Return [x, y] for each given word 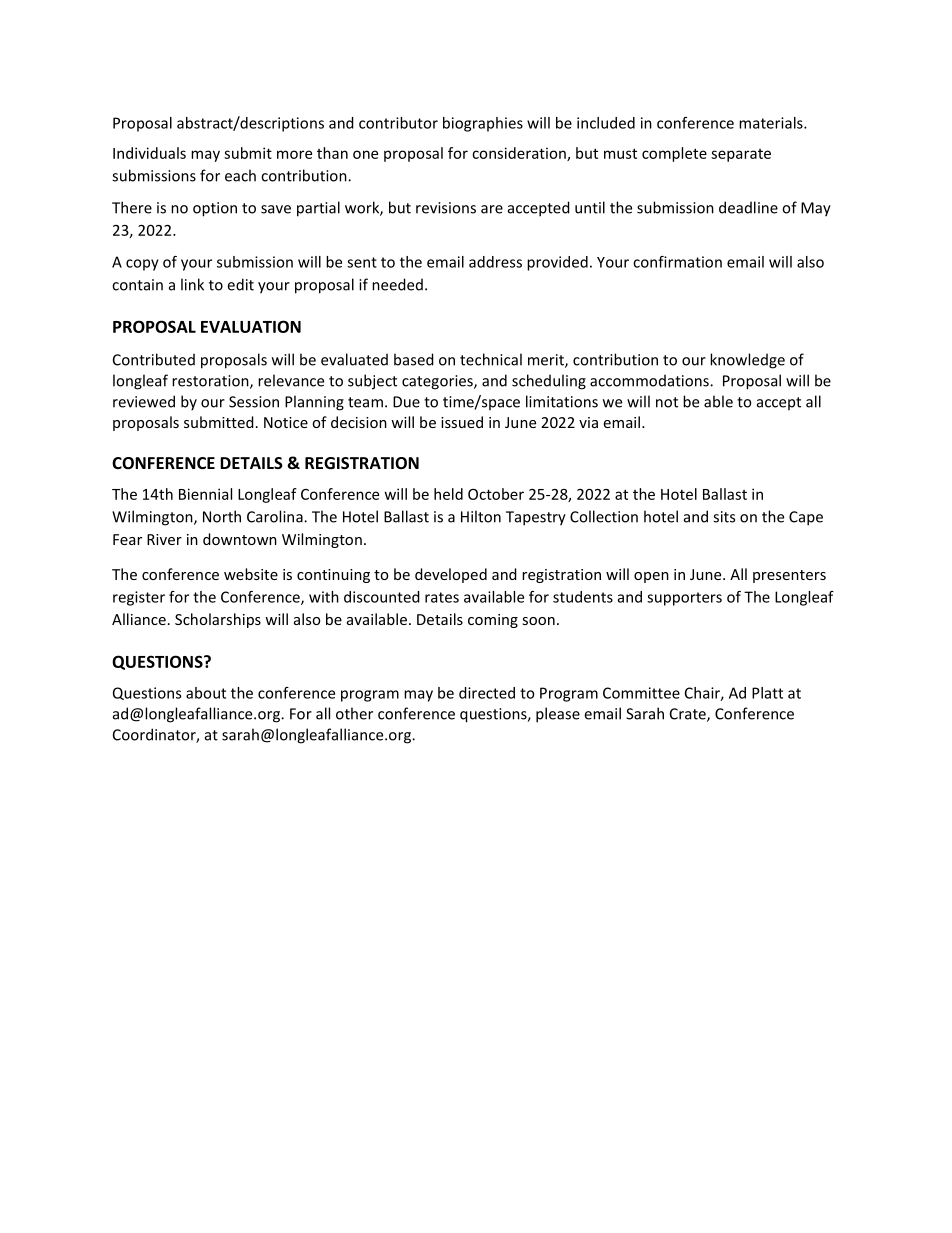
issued [462, 422]
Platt [767, 693]
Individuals [149, 153]
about [206, 693]
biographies [483, 124]
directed [487, 693]
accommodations [650, 380]
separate [741, 155]
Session [254, 402]
